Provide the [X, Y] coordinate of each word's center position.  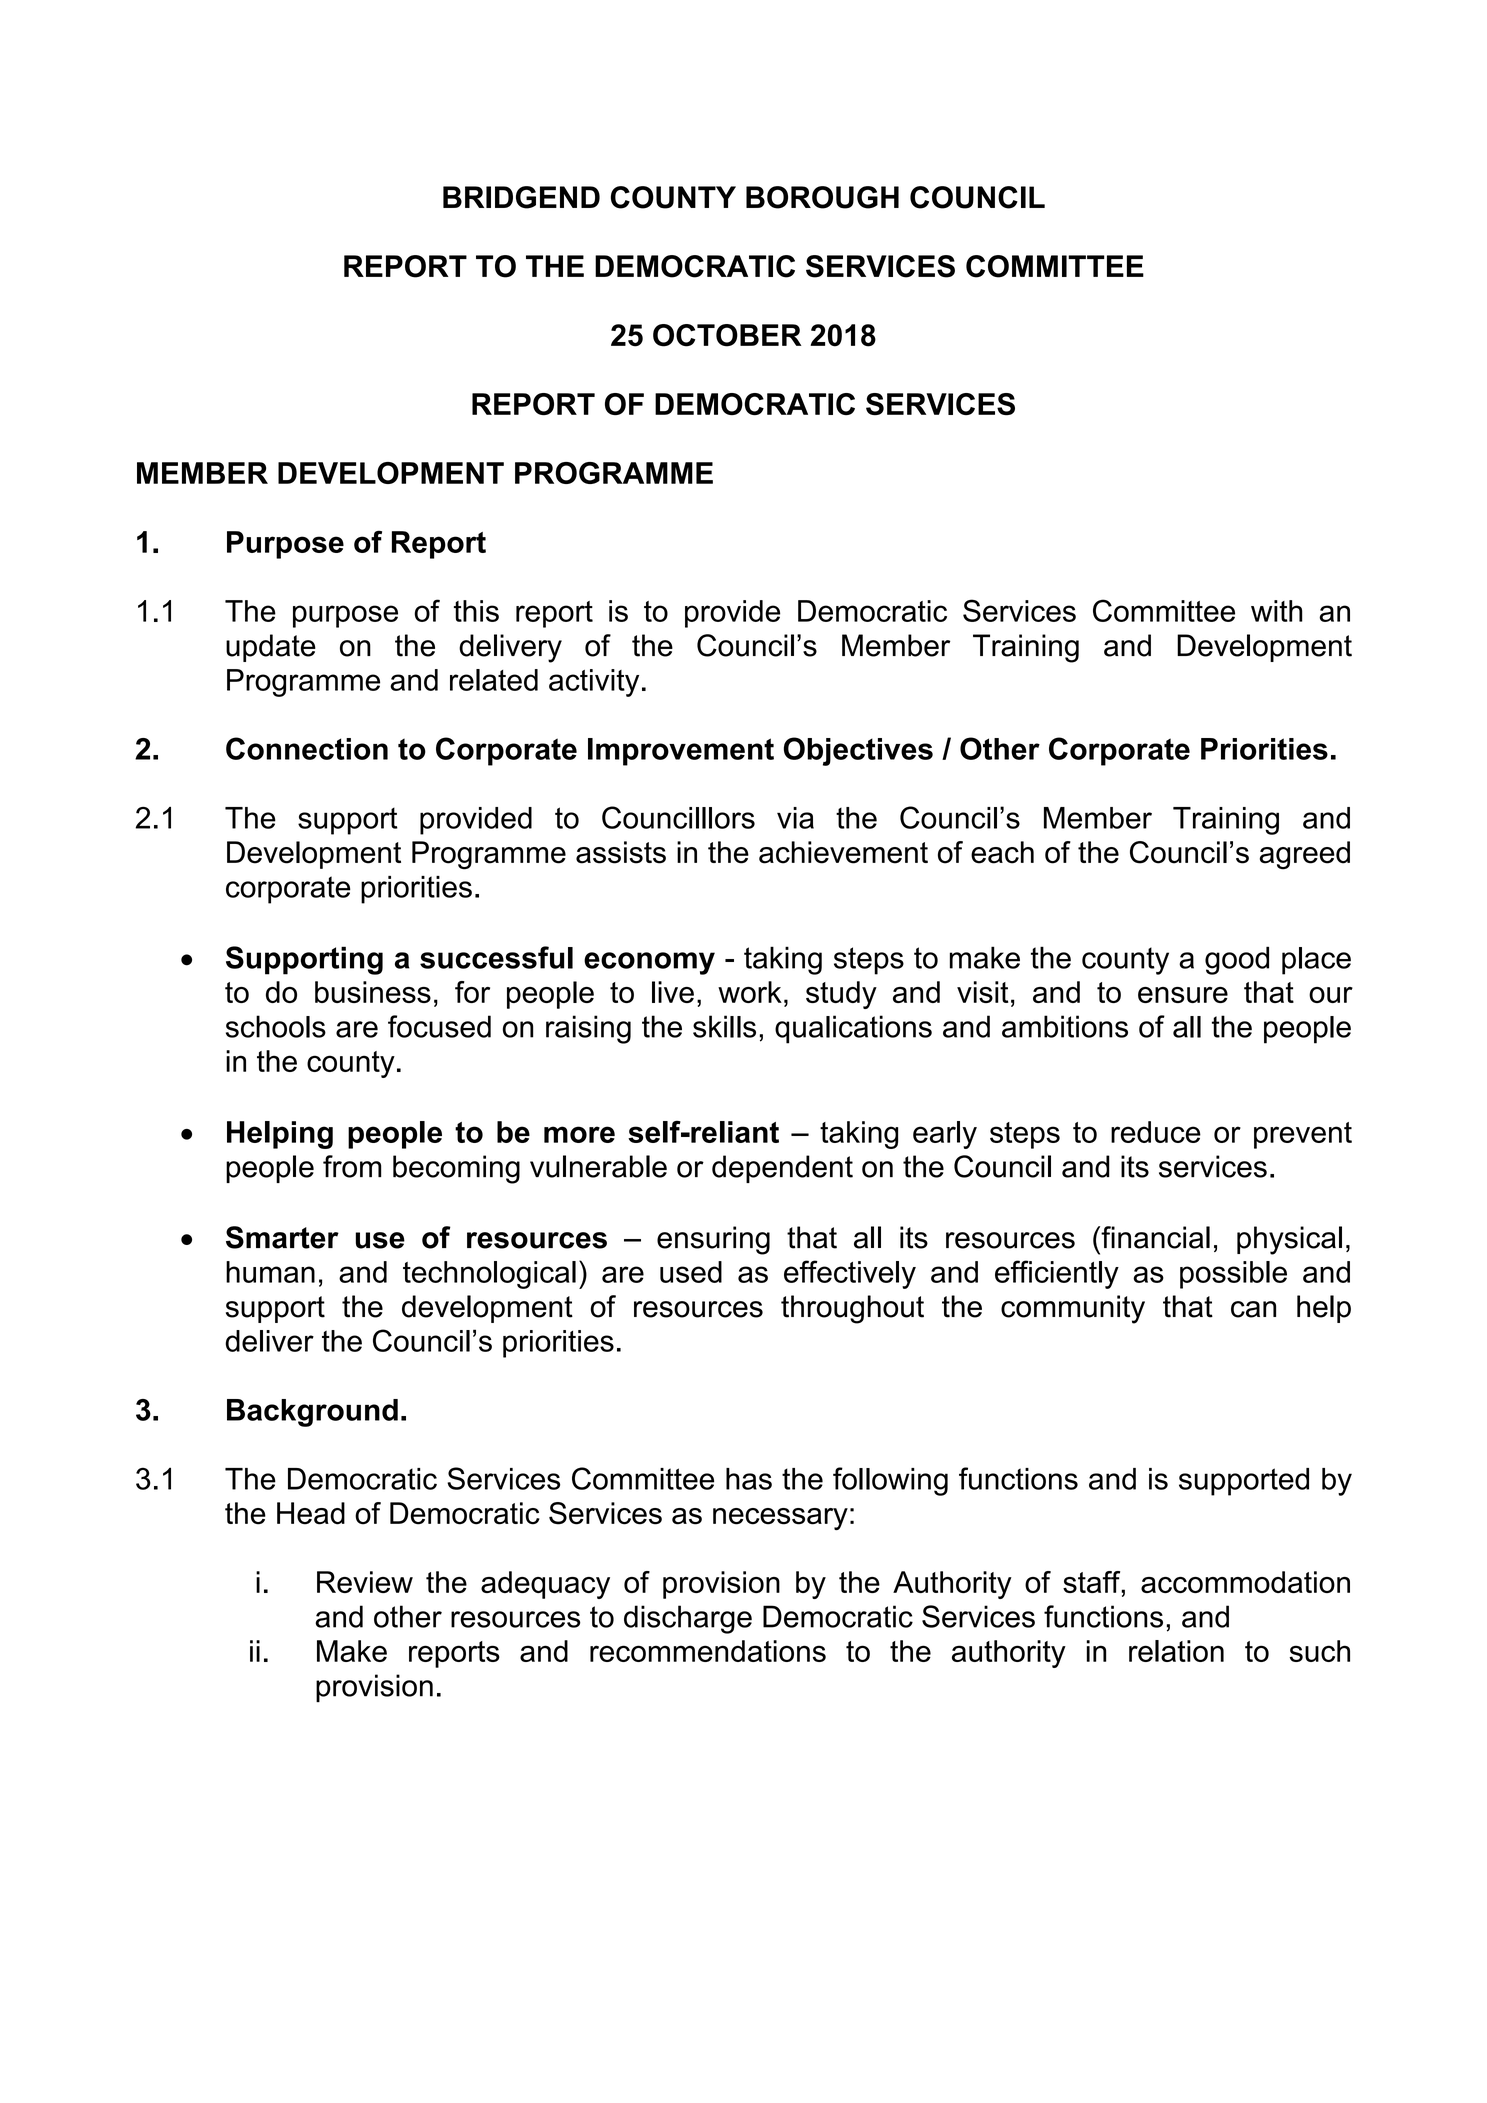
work [750, 992]
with [1277, 611]
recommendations [708, 1651]
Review [365, 1582]
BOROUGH [822, 197]
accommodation [1245, 1582]
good [1237, 960]
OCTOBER [727, 335]
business [373, 992]
